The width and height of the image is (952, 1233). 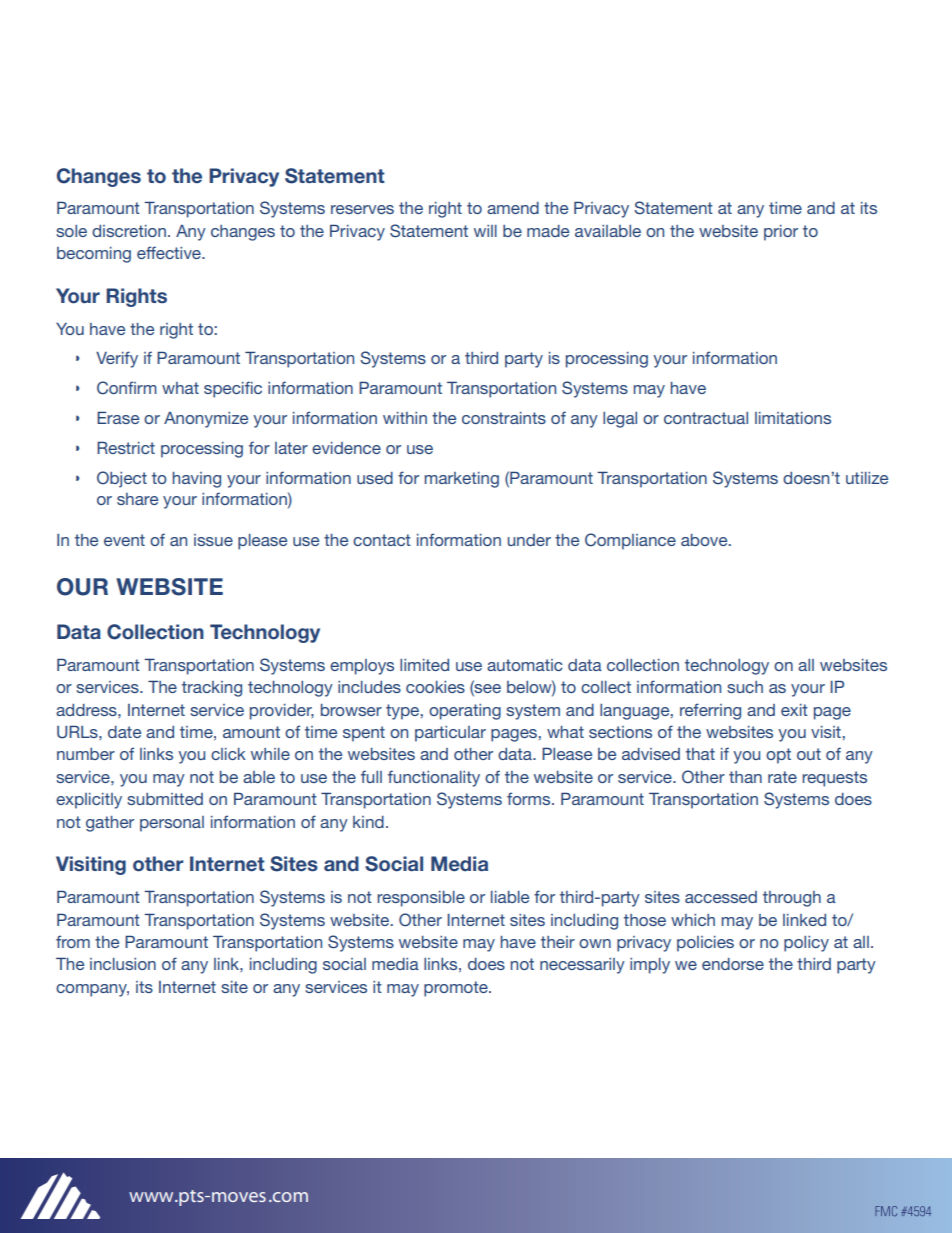 What do you see at coordinates (529, 540) in the image?
I see `under` at bounding box center [529, 540].
